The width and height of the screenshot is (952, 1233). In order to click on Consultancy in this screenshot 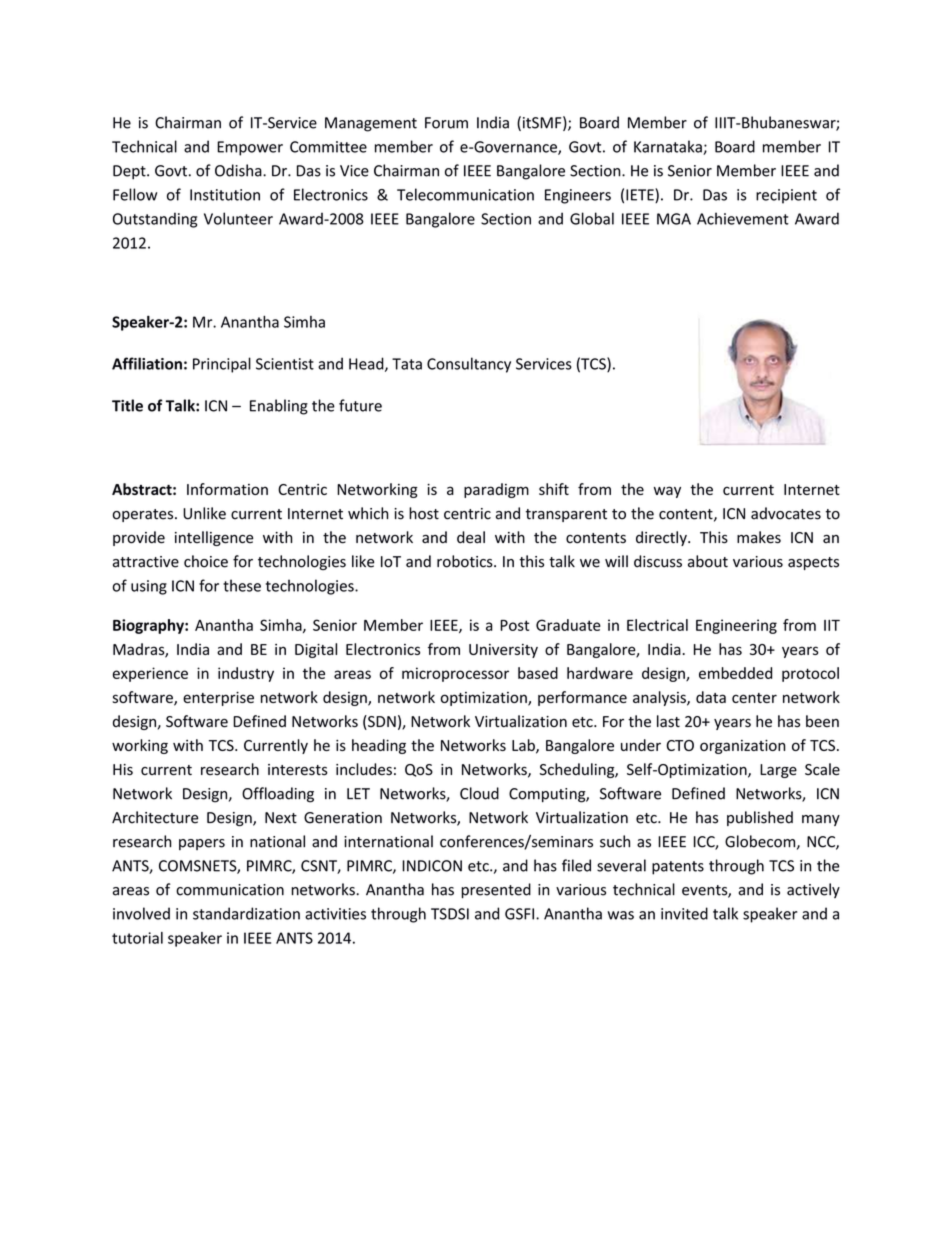, I will do `click(469, 365)`.
